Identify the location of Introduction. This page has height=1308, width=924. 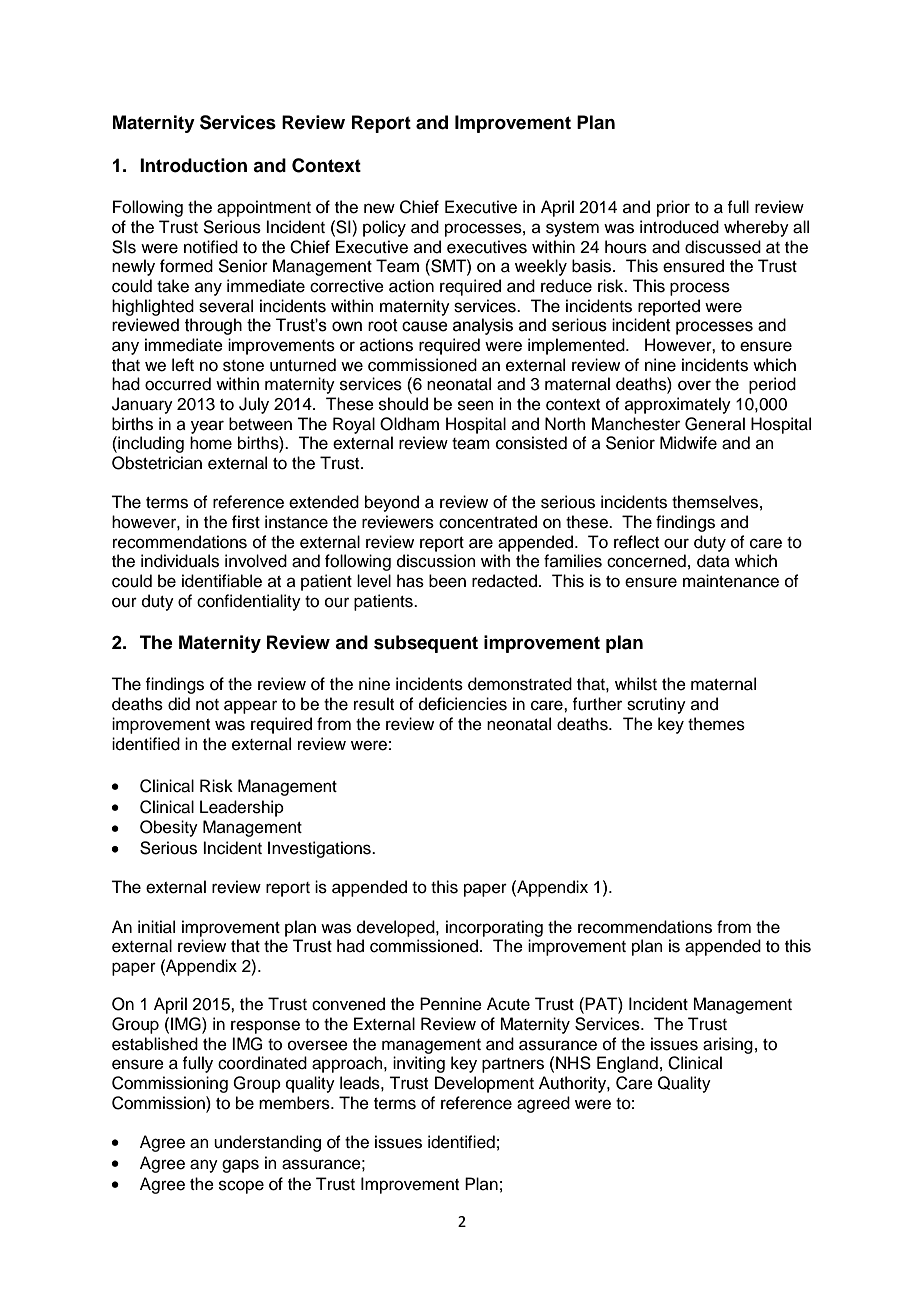
(193, 165).
